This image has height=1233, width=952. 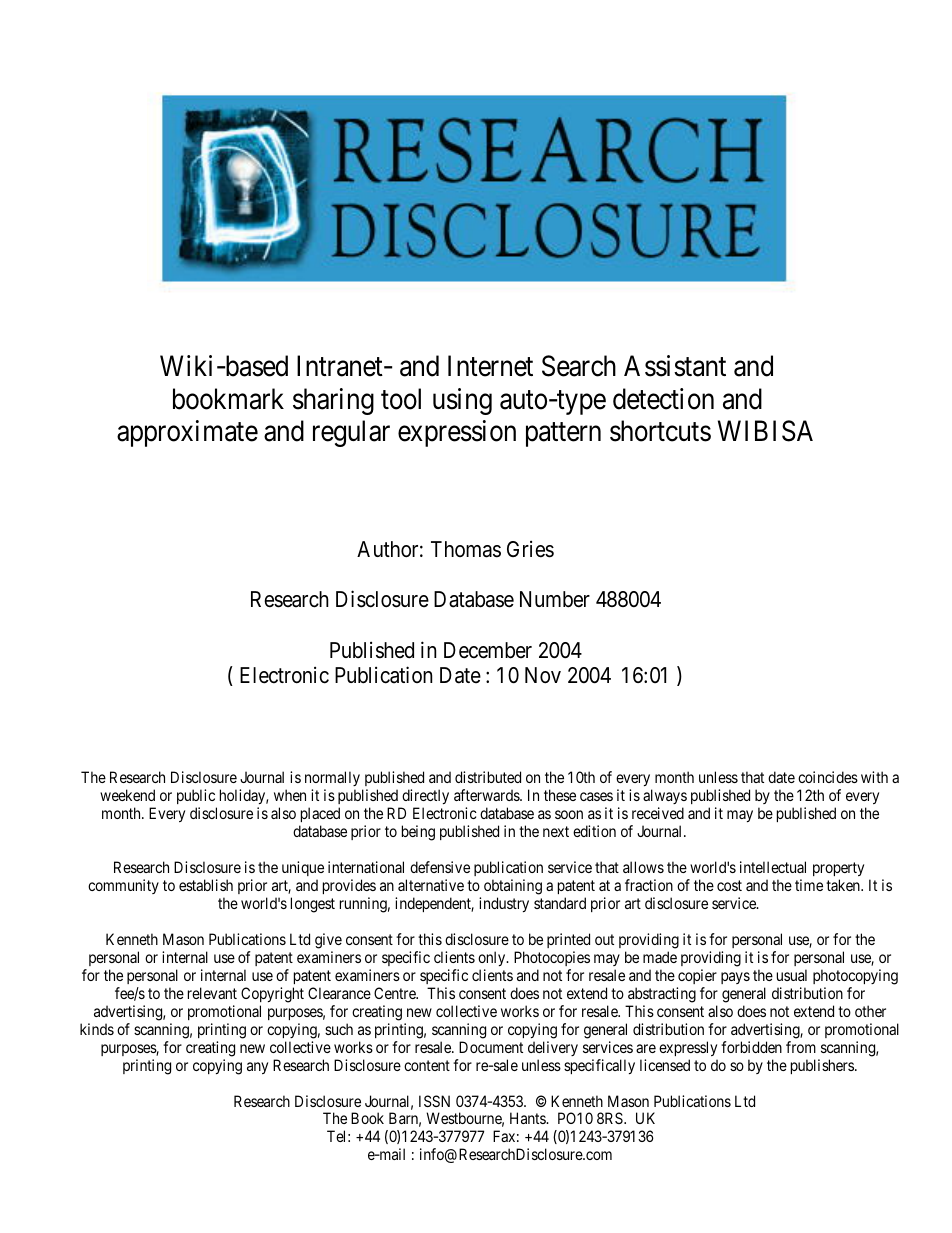 I want to click on from, so click(x=801, y=1047).
